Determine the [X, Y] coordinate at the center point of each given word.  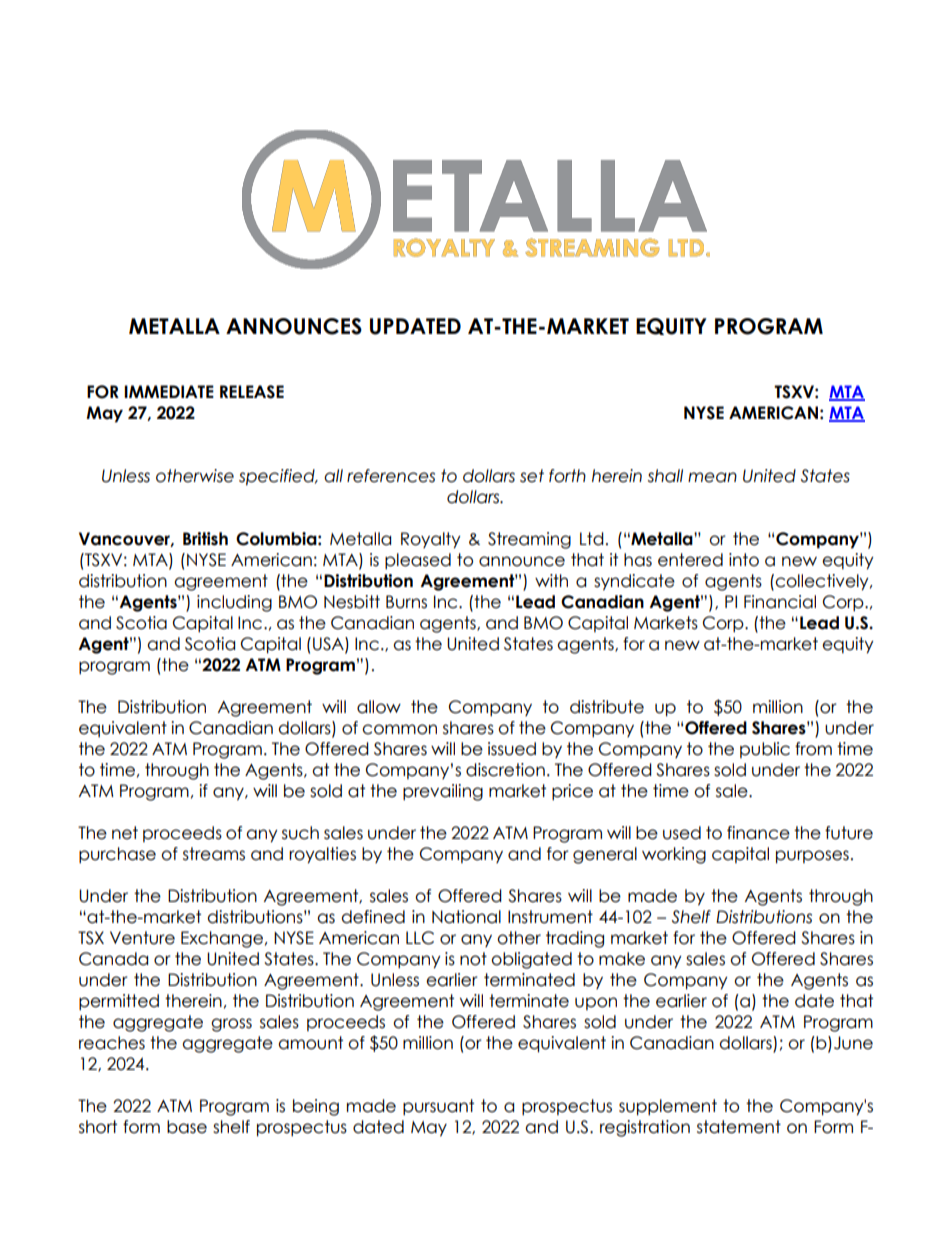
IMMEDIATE [169, 391]
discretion [505, 770]
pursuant [438, 1107]
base [187, 1127]
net [125, 833]
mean [712, 477]
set [532, 476]
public [765, 750]
